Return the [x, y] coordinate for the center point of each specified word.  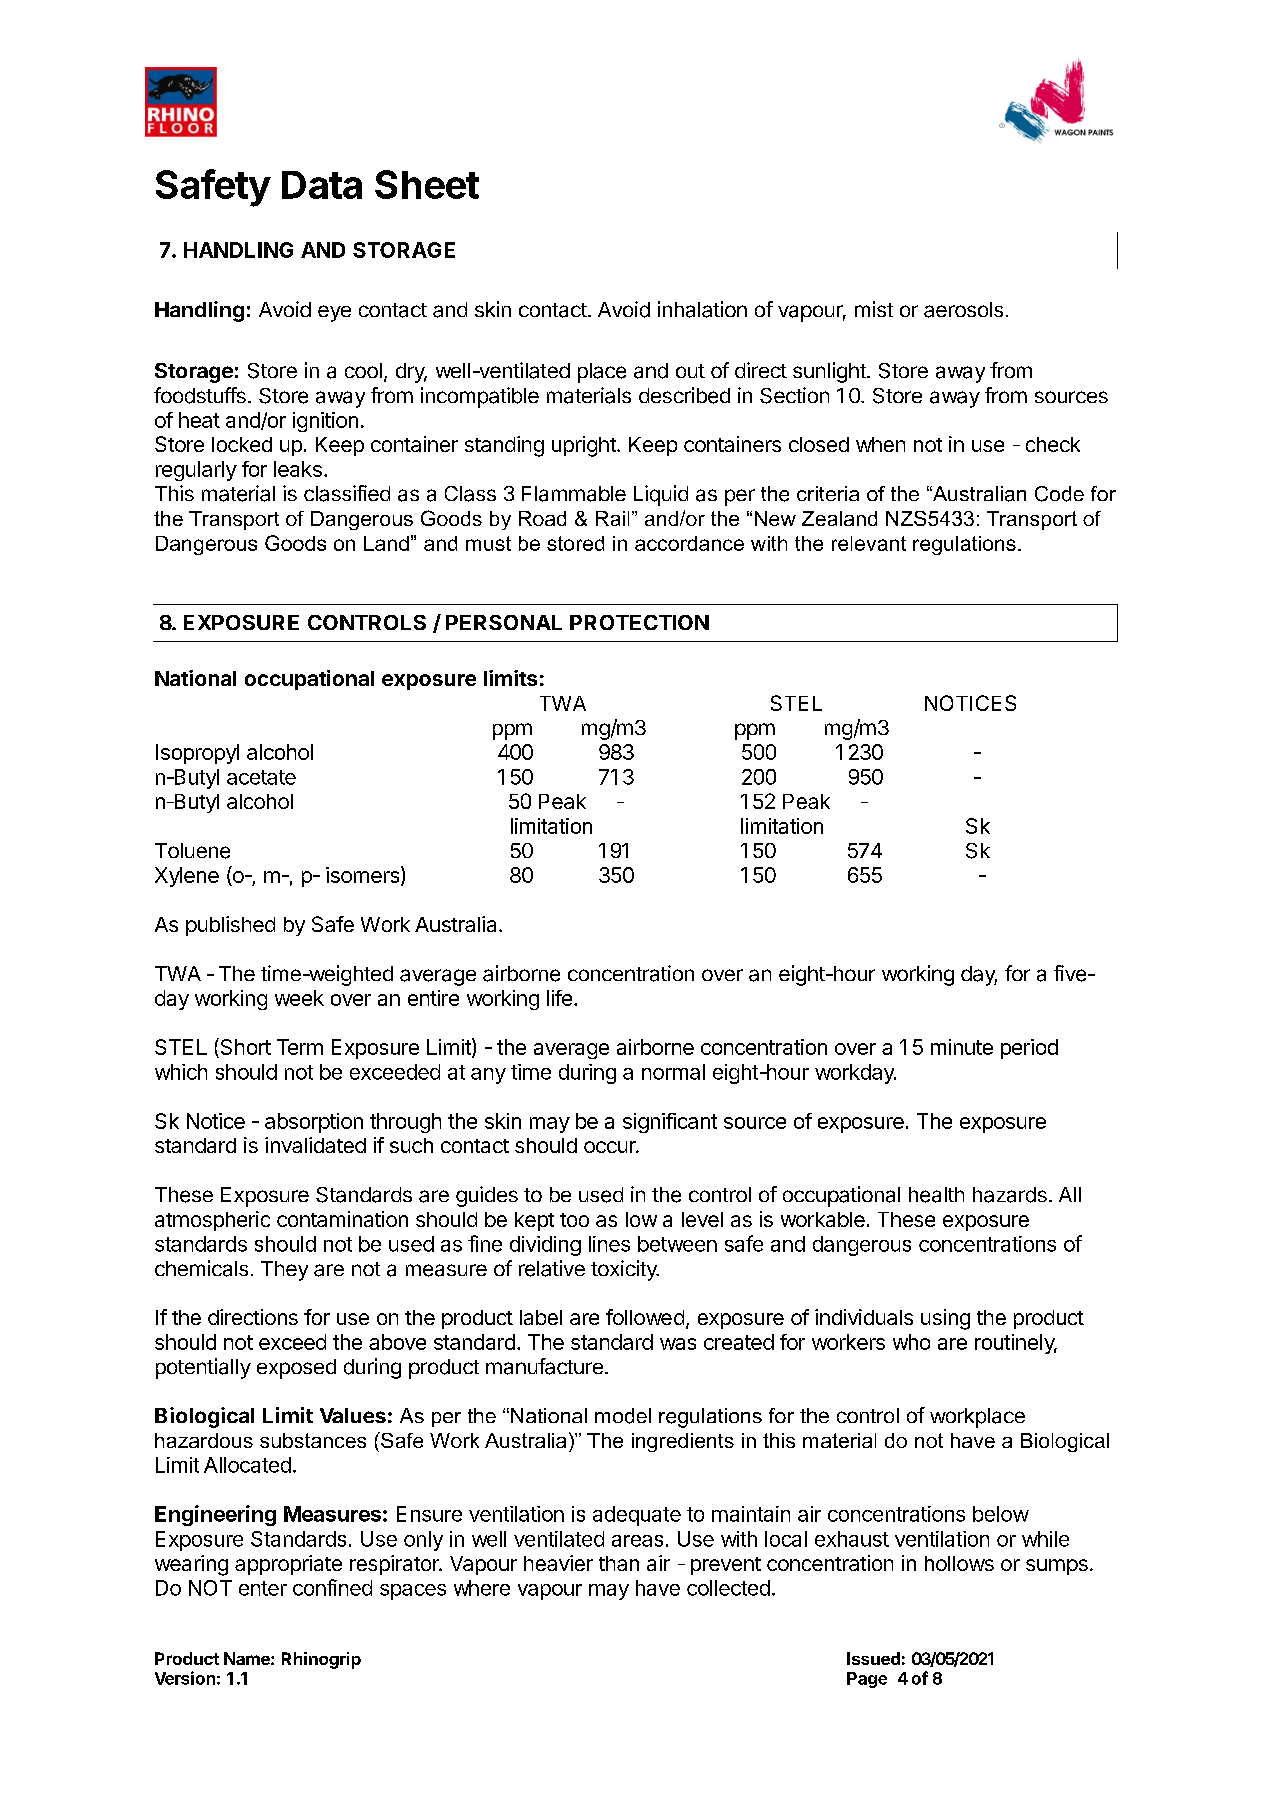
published [230, 926]
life [559, 998]
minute [962, 1047]
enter [263, 1588]
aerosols [963, 310]
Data [322, 185]
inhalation [702, 309]
